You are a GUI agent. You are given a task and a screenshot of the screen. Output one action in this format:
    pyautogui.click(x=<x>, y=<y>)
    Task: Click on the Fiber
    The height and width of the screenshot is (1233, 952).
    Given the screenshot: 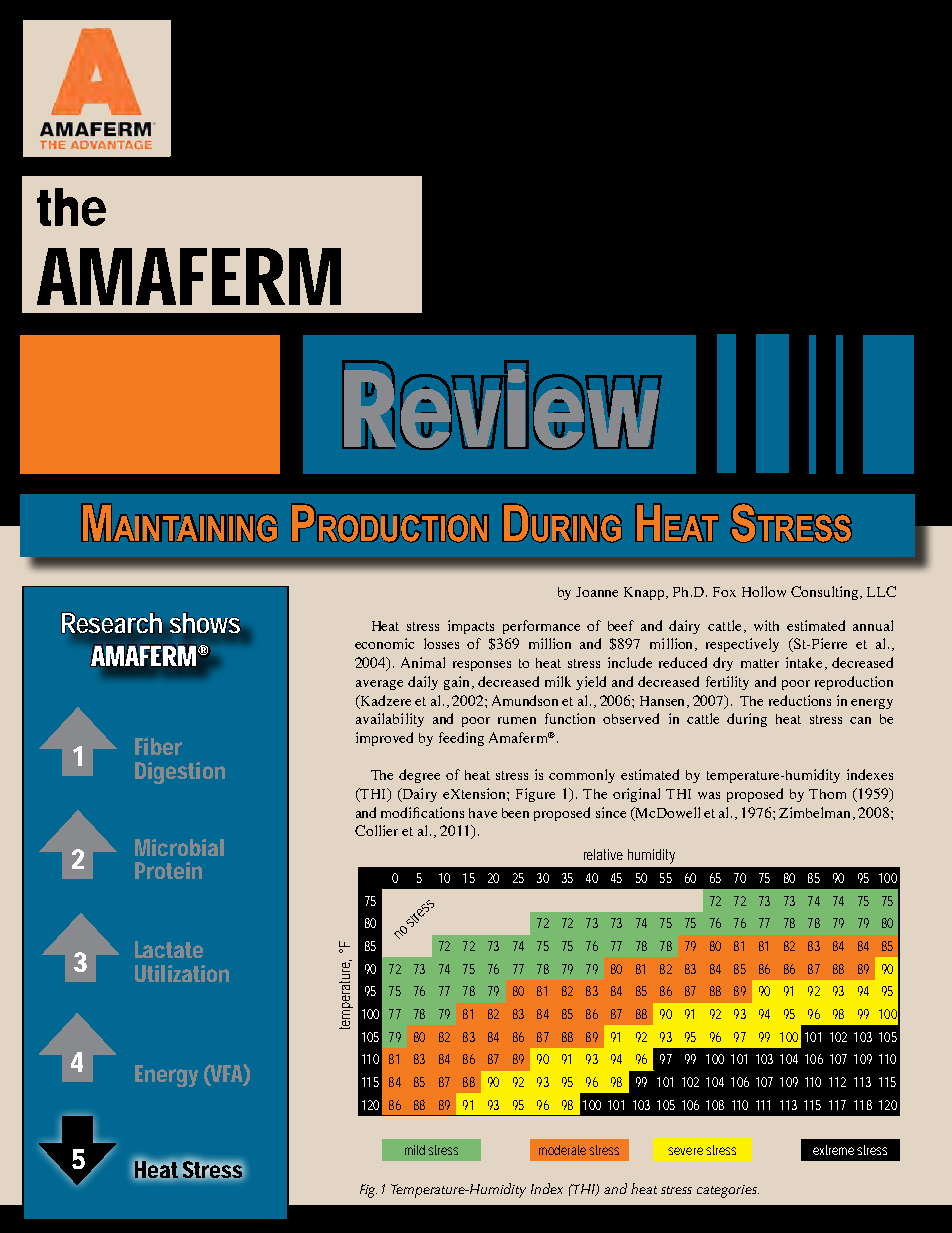 What is the action you would take?
    pyautogui.click(x=158, y=746)
